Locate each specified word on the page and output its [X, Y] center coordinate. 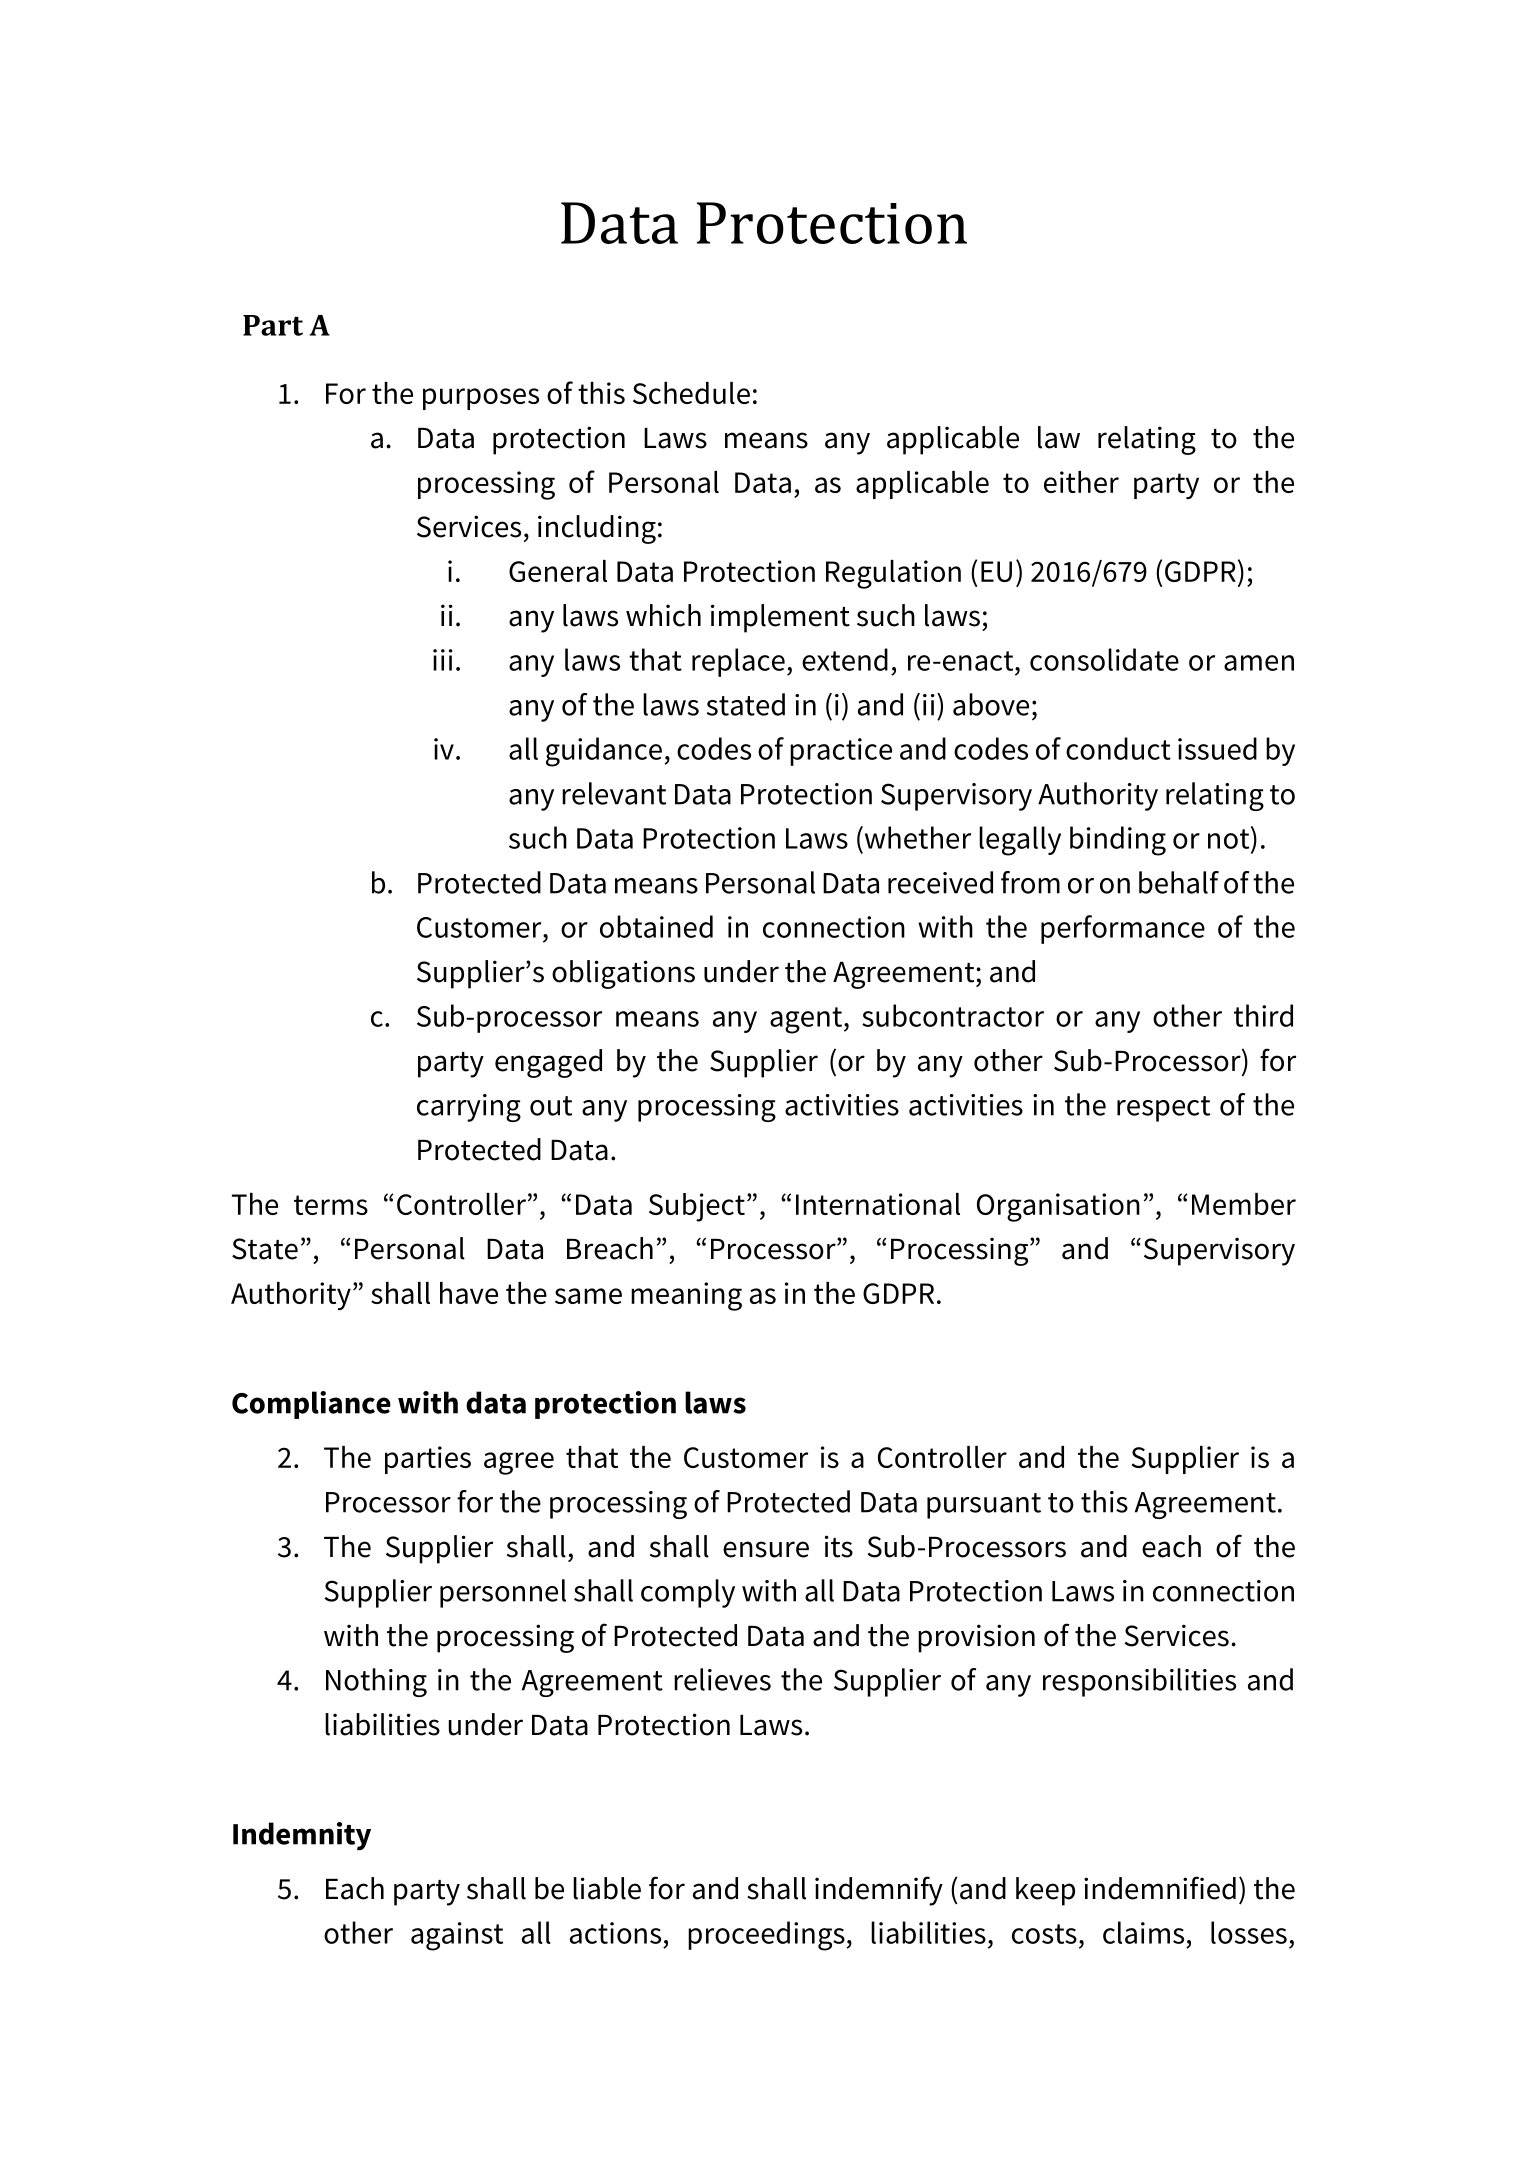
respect [1163, 1109]
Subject [697, 1207]
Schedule [691, 393]
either [1081, 482]
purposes [481, 399]
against [457, 1936]
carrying [469, 1108]
